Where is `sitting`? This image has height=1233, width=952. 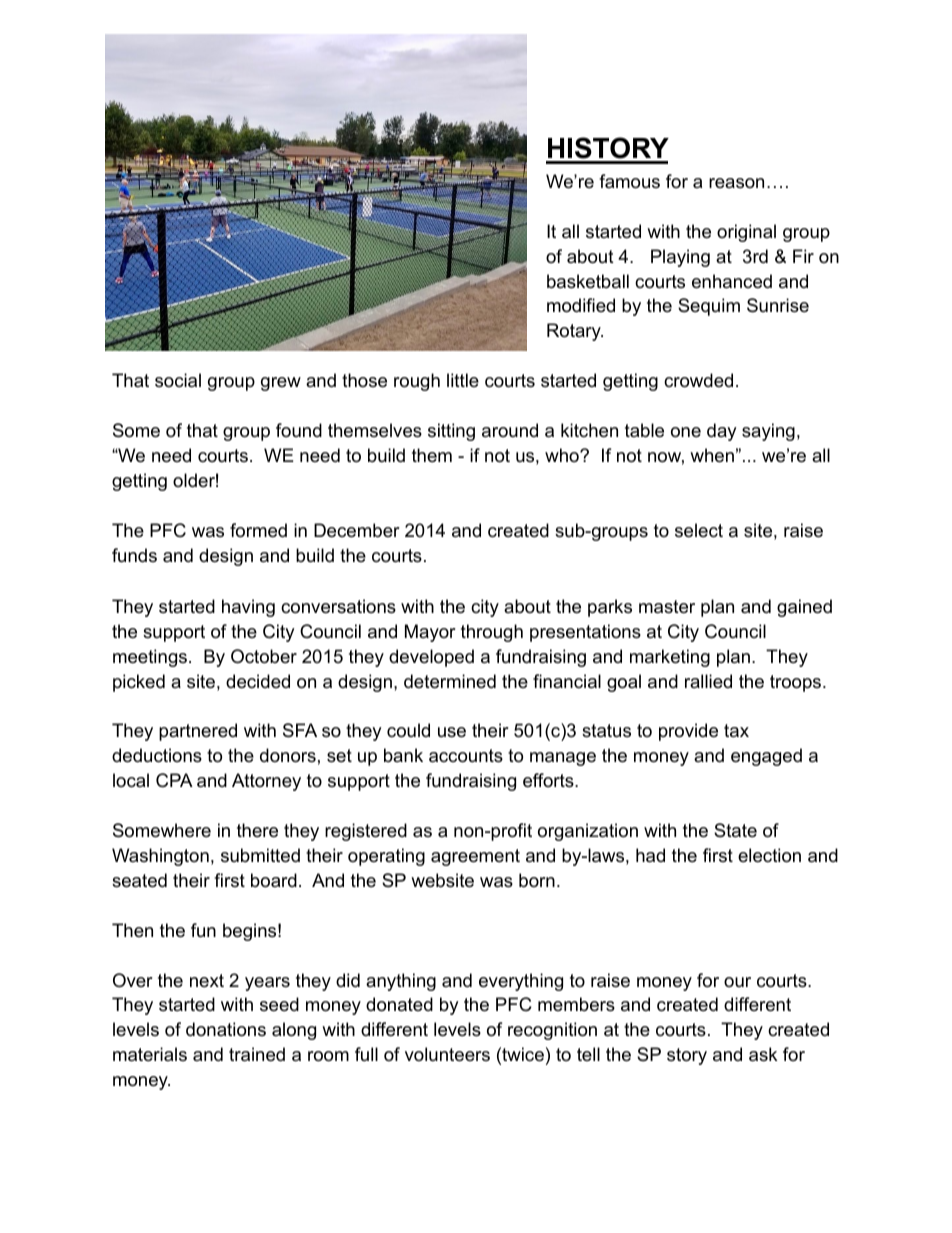 sitting is located at coordinates (451, 432).
